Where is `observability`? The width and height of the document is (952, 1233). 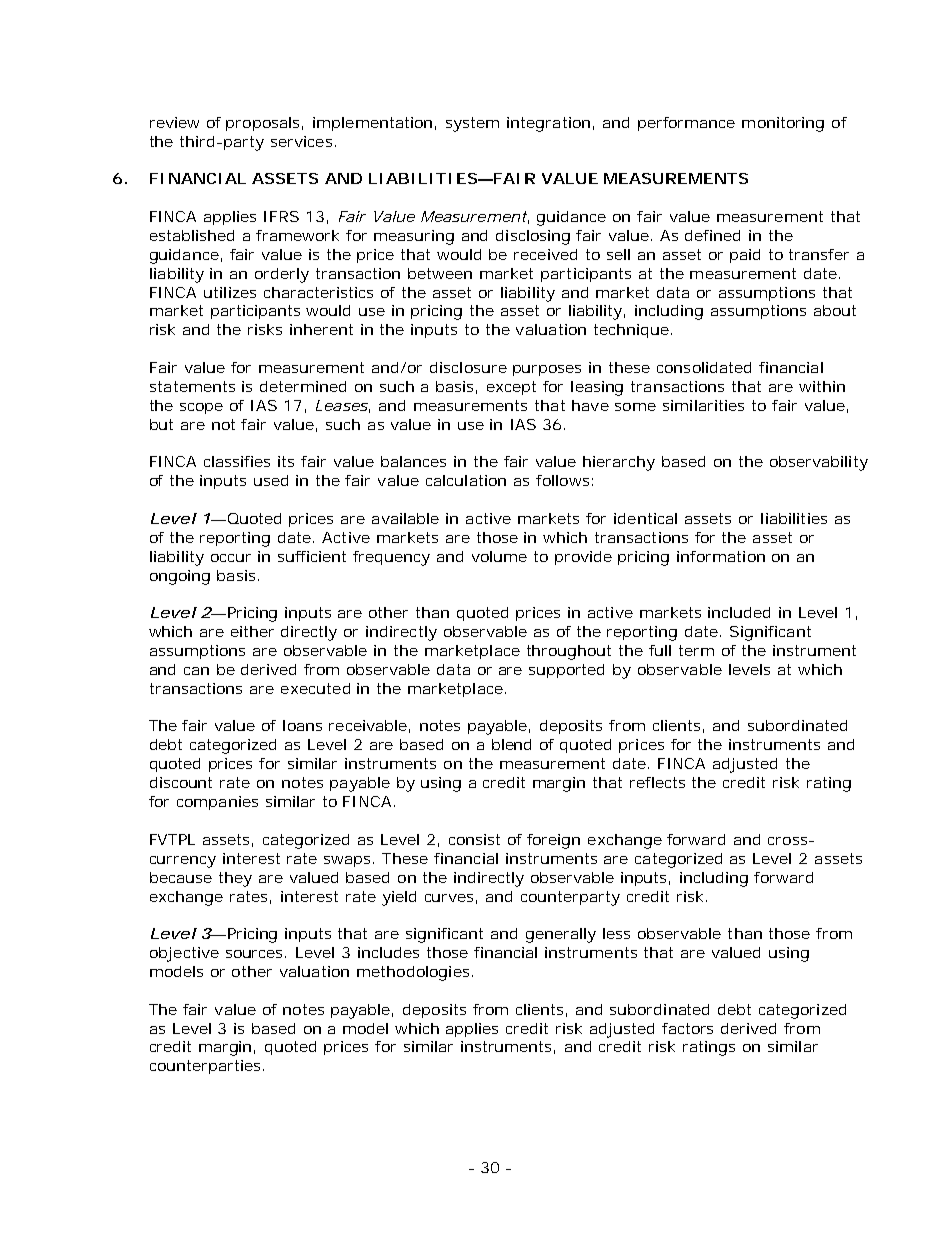 observability is located at coordinates (819, 463).
